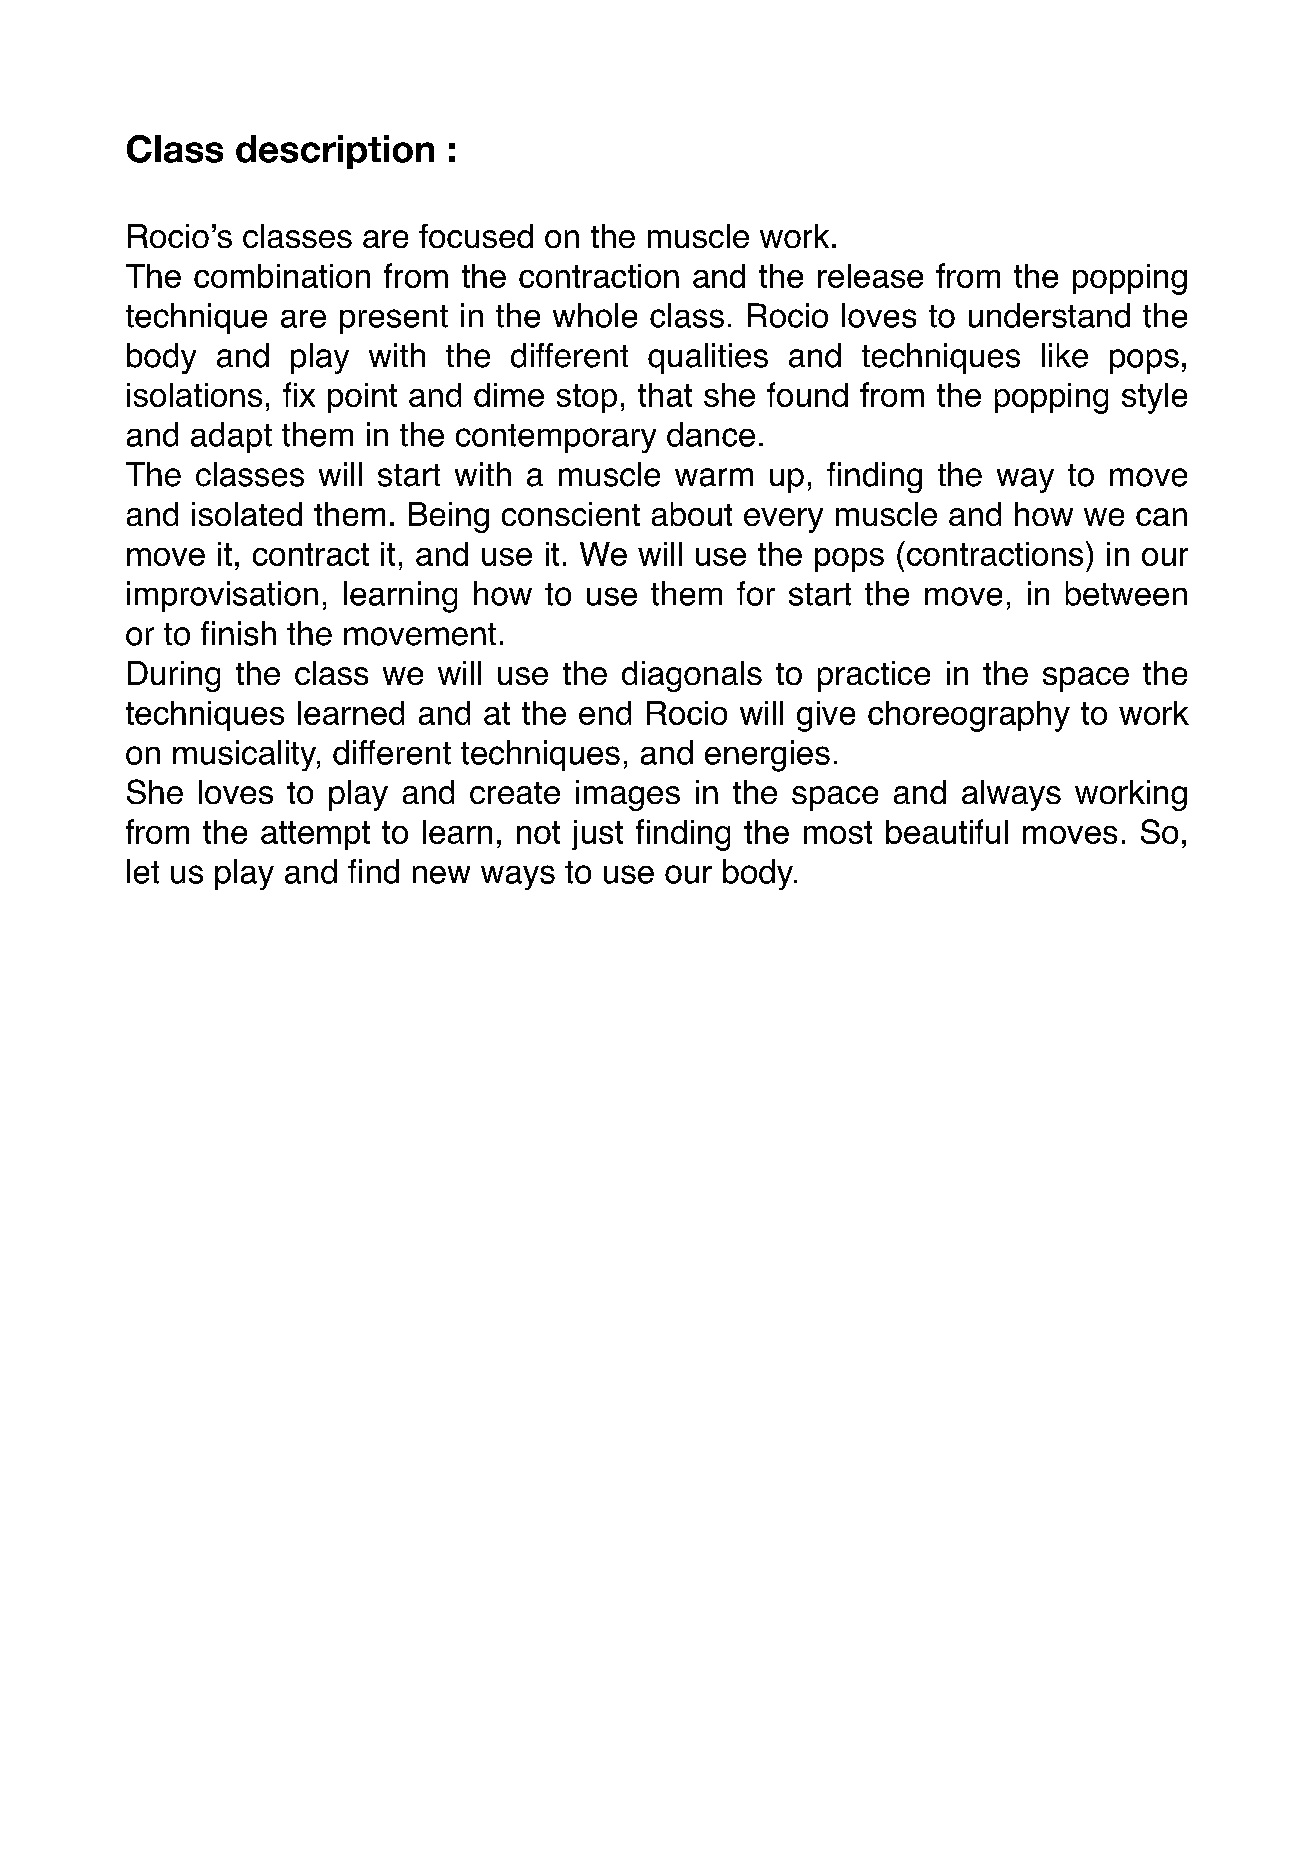  What do you see at coordinates (1161, 517) in the page?
I see `can` at bounding box center [1161, 517].
